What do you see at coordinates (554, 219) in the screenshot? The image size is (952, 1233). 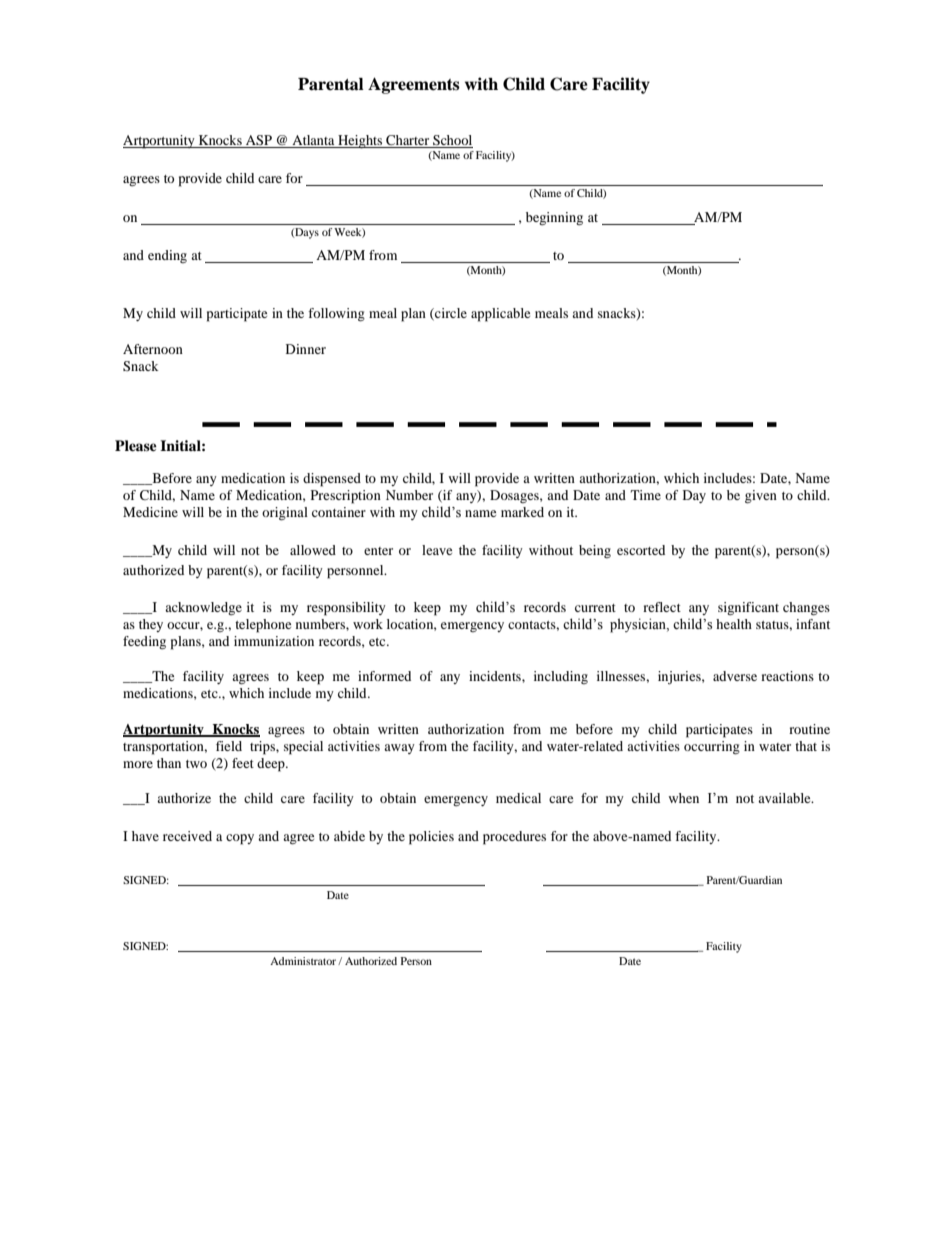 I see `beginning` at bounding box center [554, 219].
